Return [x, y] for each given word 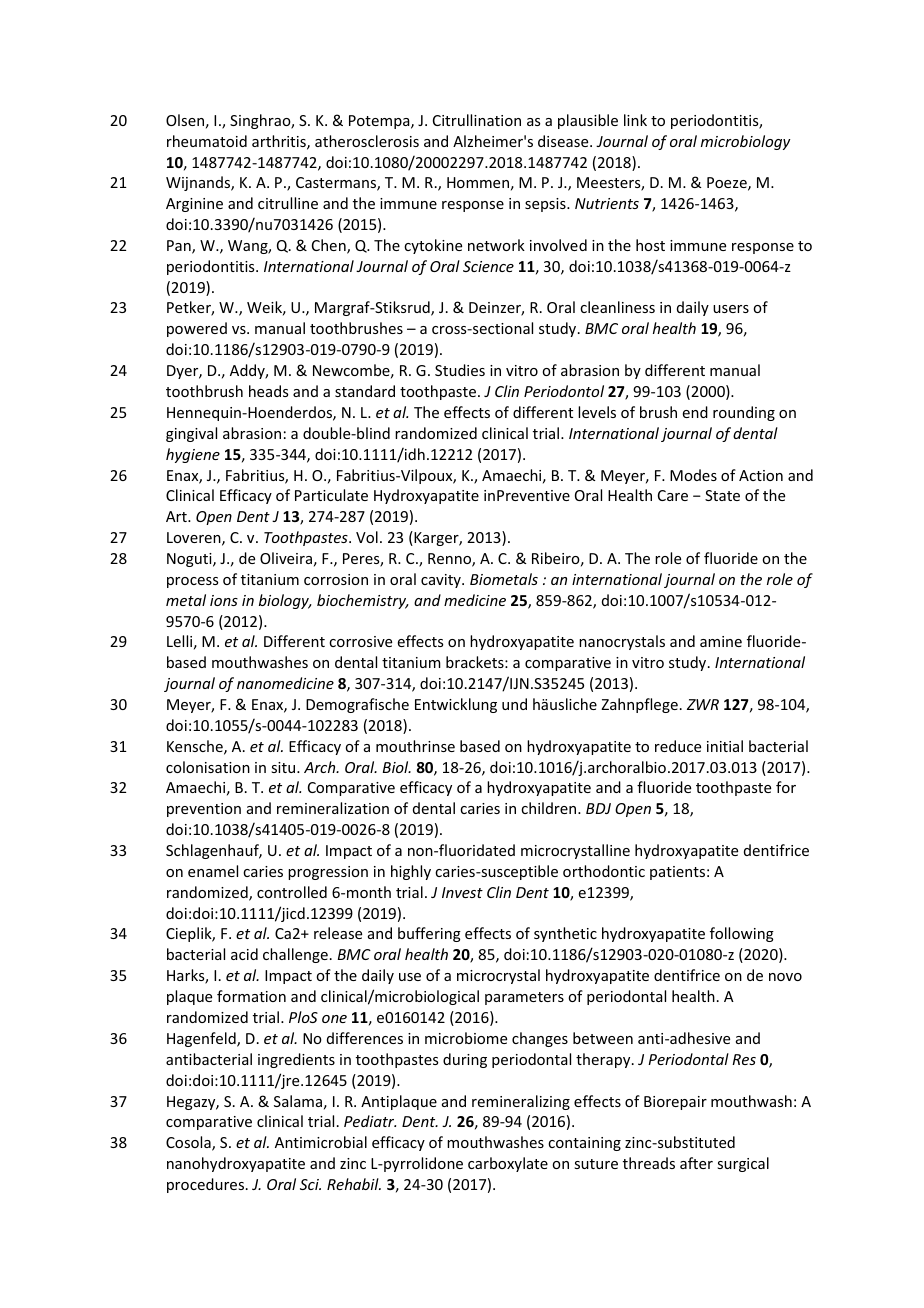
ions [224, 600]
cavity [442, 581]
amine [721, 641]
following [742, 934]
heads [268, 391]
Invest [462, 892]
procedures [207, 1185]
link [635, 120]
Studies [460, 370]
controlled [292, 892]
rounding [744, 413]
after [696, 1163]
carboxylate [508, 1164]
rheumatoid [207, 141]
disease [564, 141]
